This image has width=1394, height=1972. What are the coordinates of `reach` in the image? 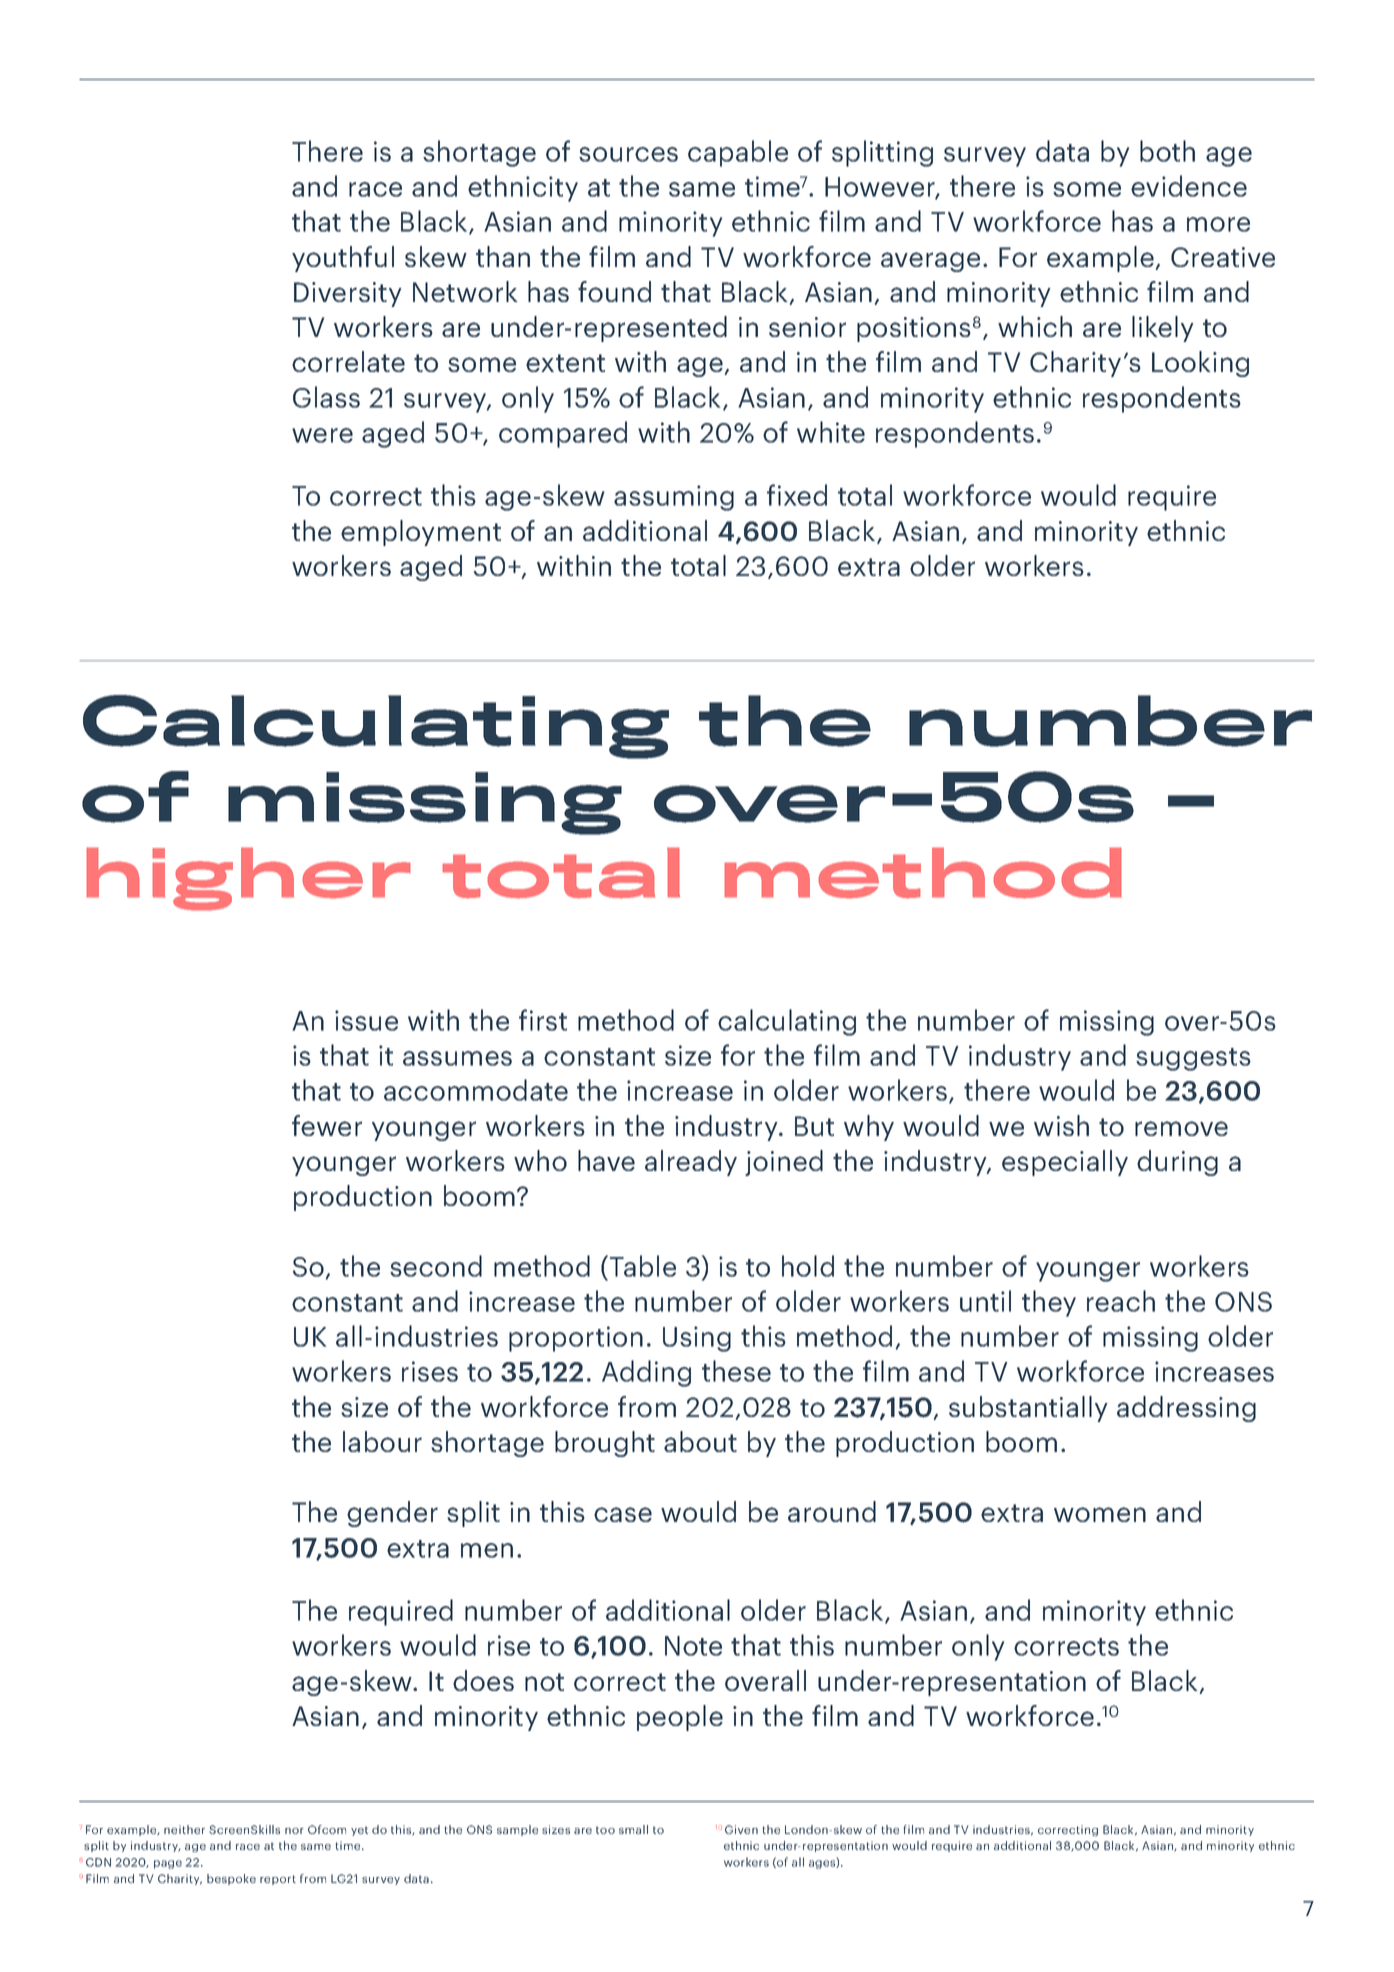 It's located at (1121, 1301).
